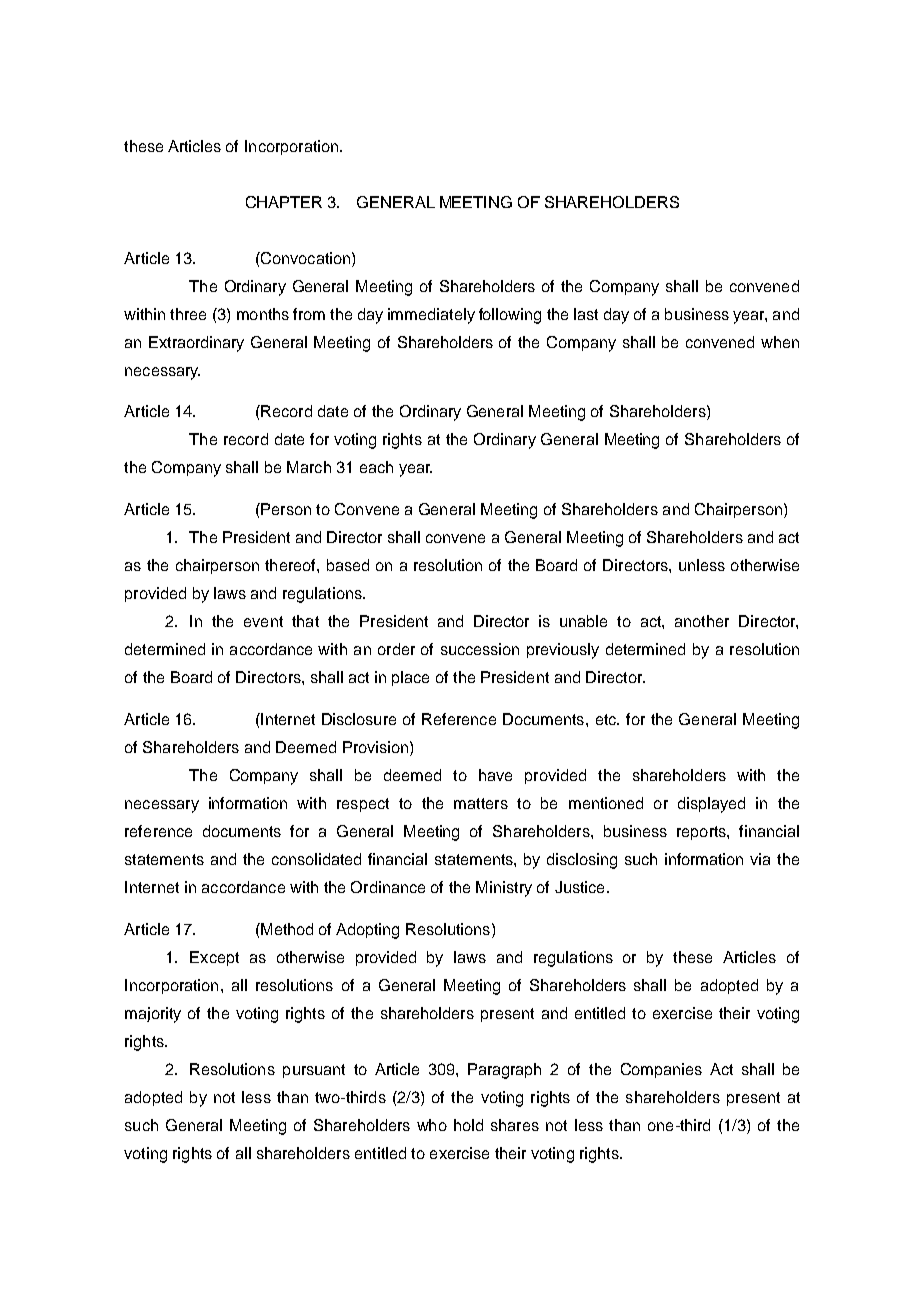 The height and width of the screenshot is (1308, 924). Describe the element at coordinates (480, 649) in the screenshot. I see `succession` at that location.
